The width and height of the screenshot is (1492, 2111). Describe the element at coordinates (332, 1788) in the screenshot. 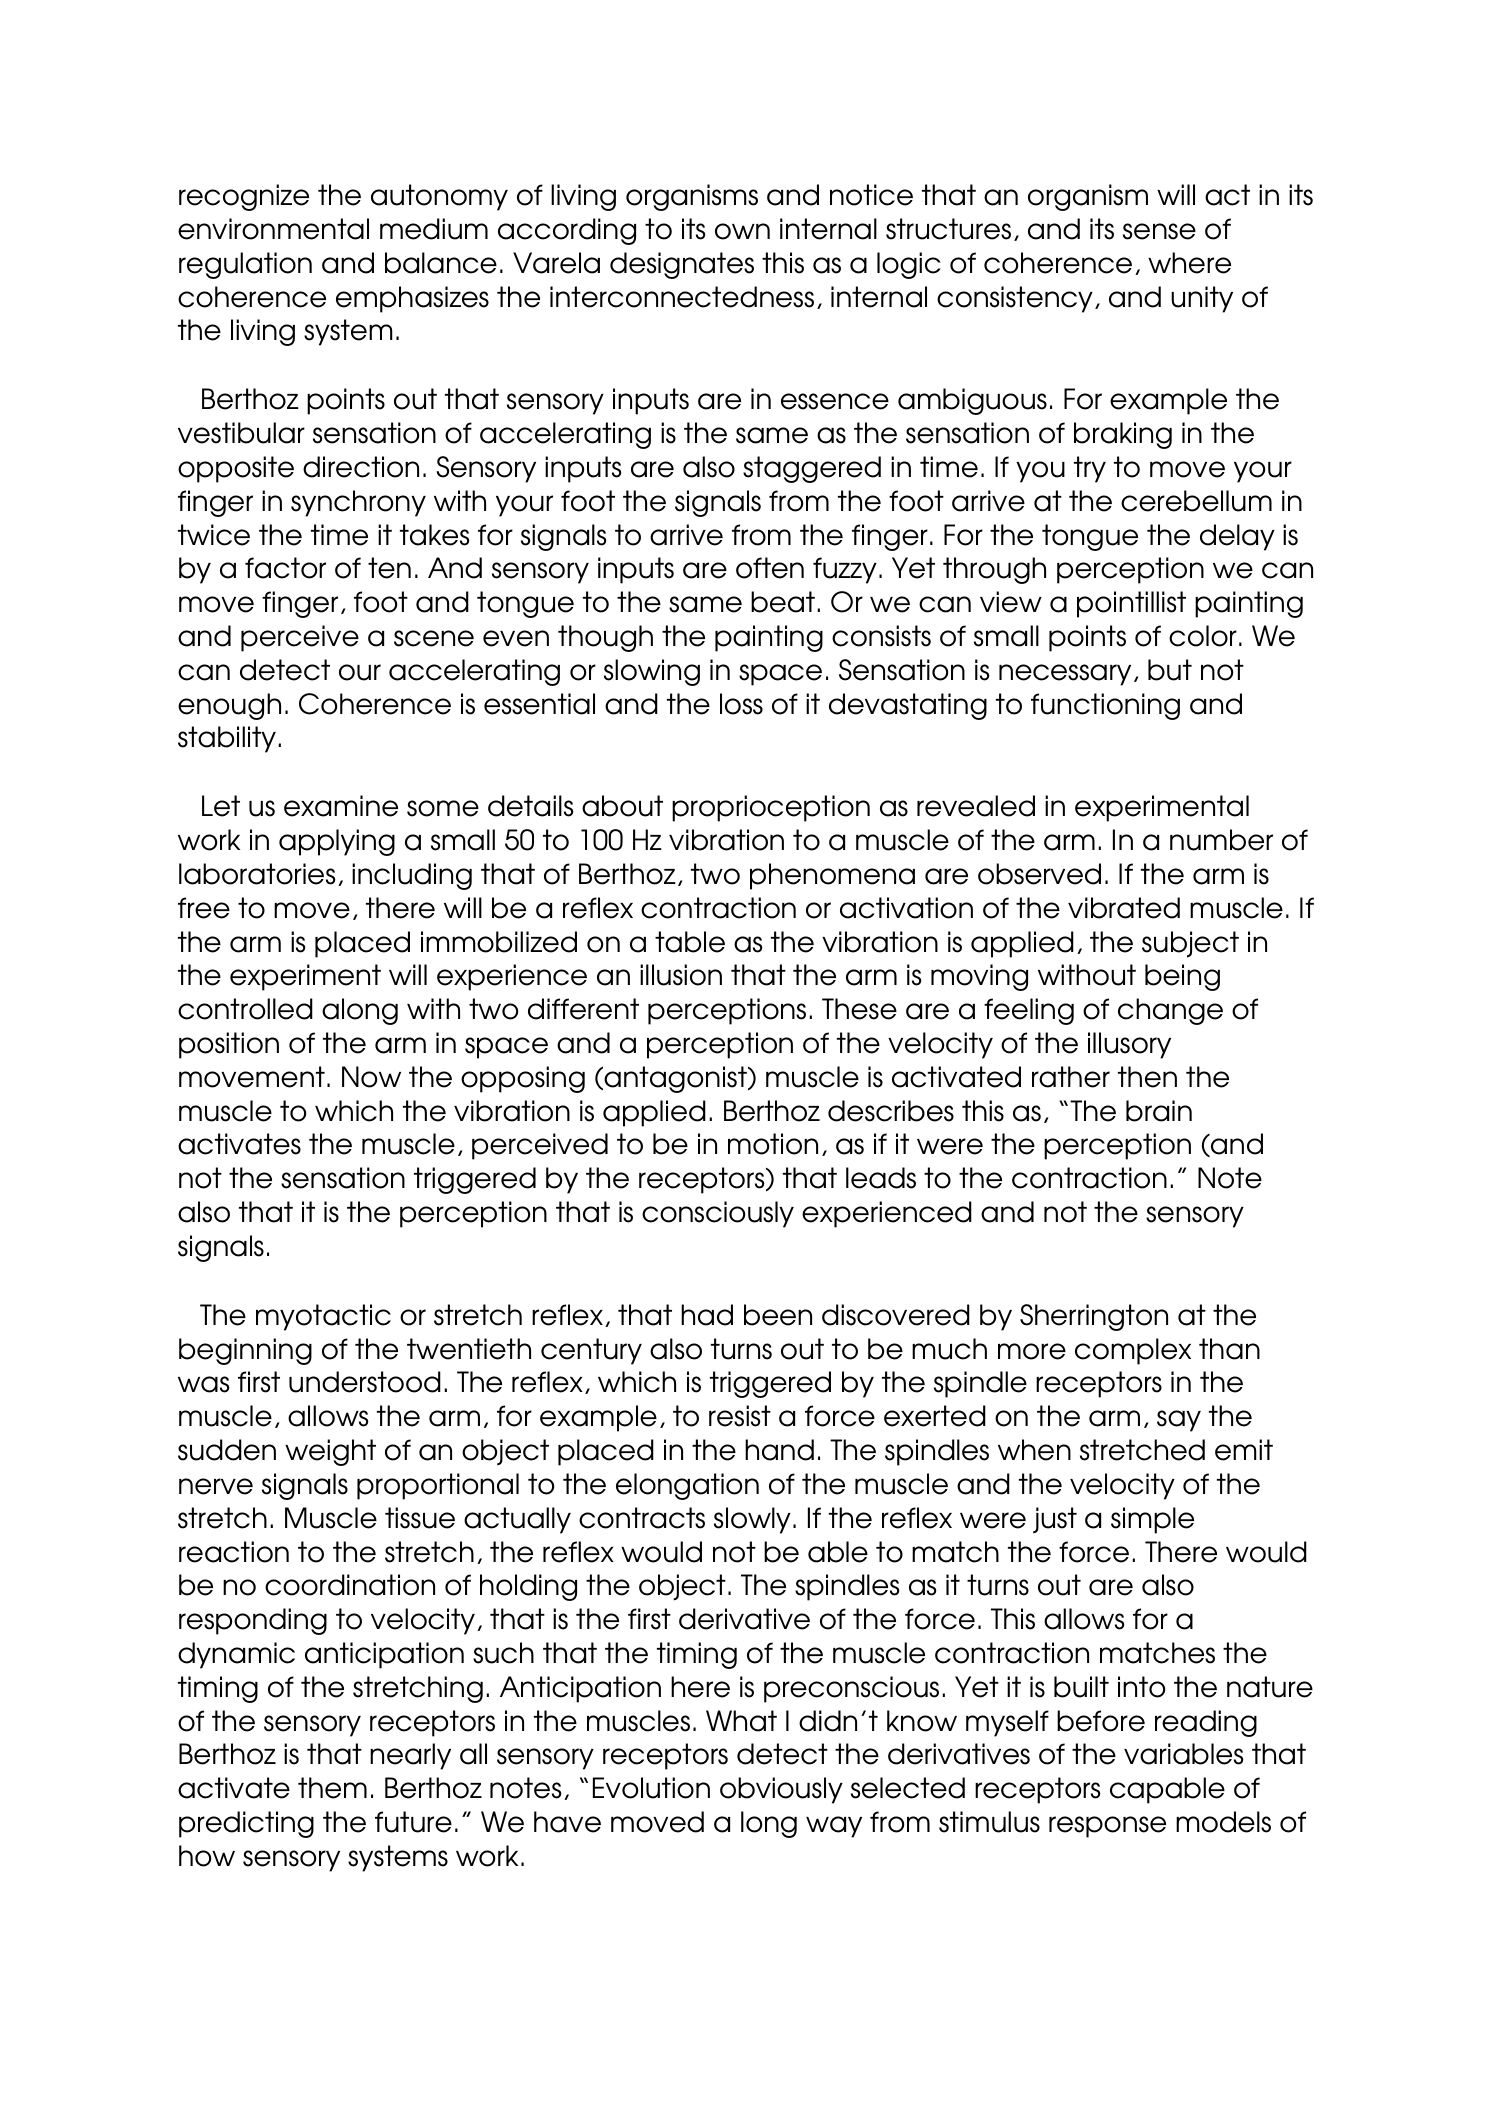

I see `them` at that location.
